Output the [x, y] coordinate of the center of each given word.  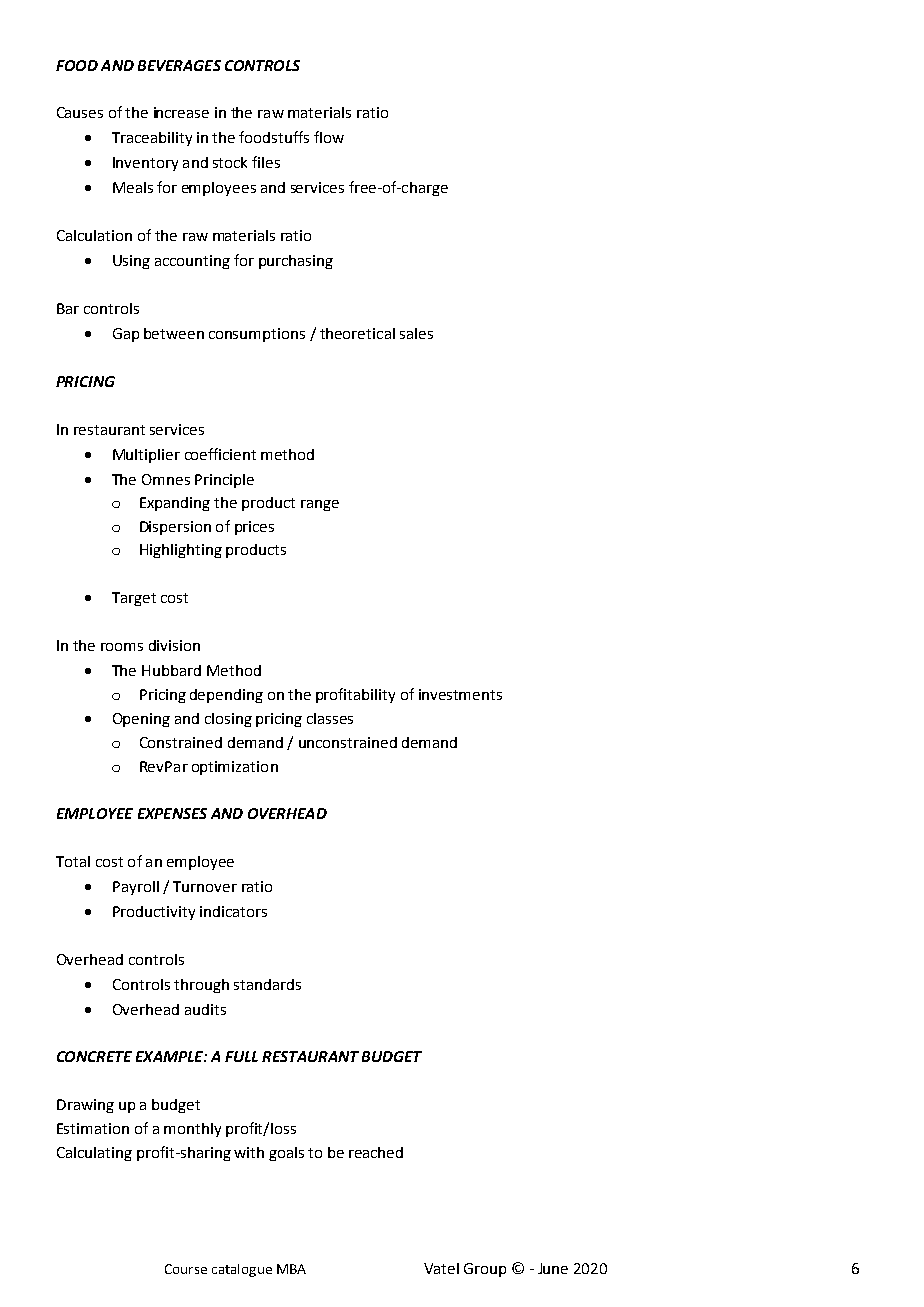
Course [186, 1269]
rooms [122, 647]
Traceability [152, 139]
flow [329, 137]
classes [330, 718]
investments [460, 694]
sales [416, 333]
